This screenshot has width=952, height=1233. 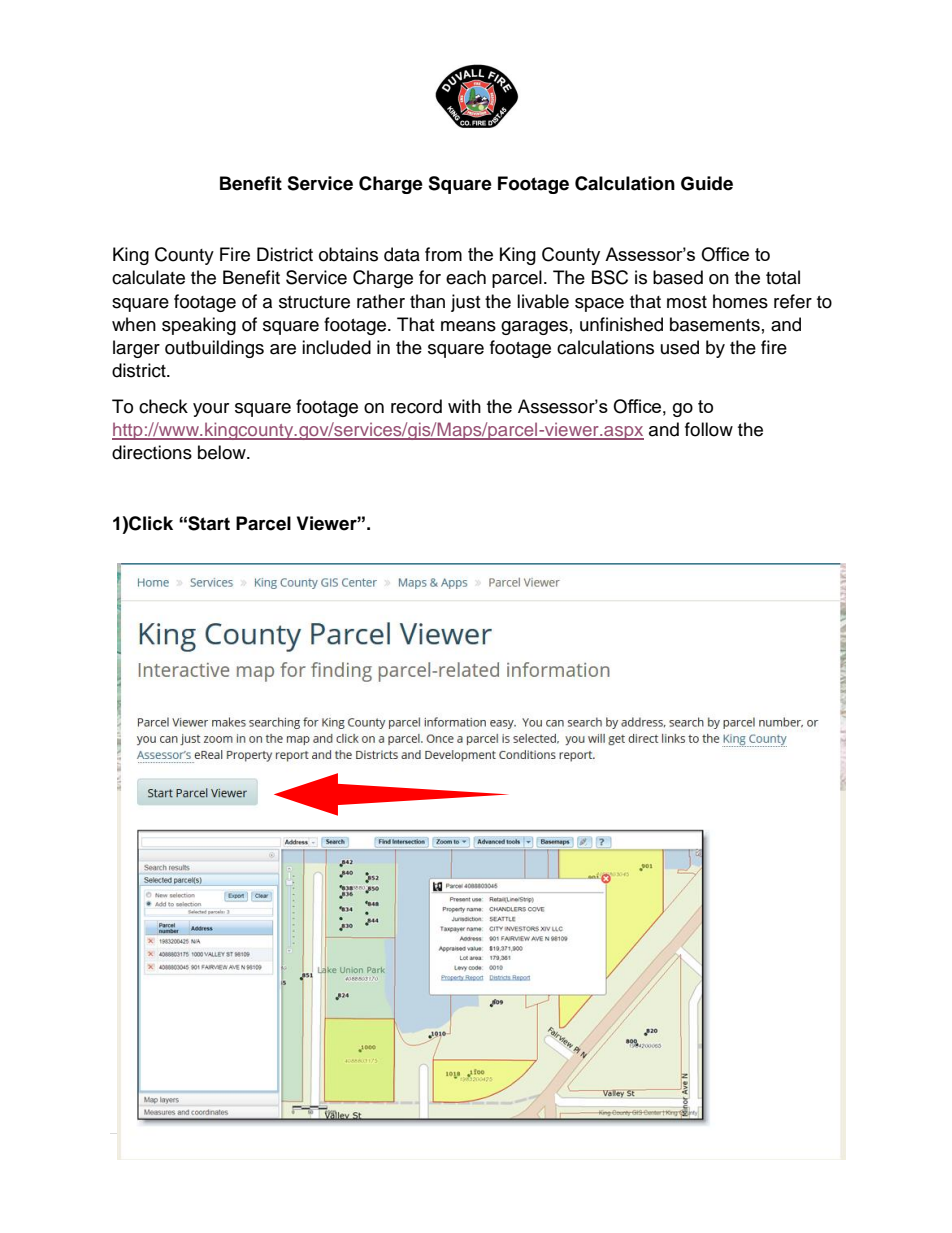 What do you see at coordinates (148, 277) in the screenshot?
I see `calculate` at bounding box center [148, 277].
